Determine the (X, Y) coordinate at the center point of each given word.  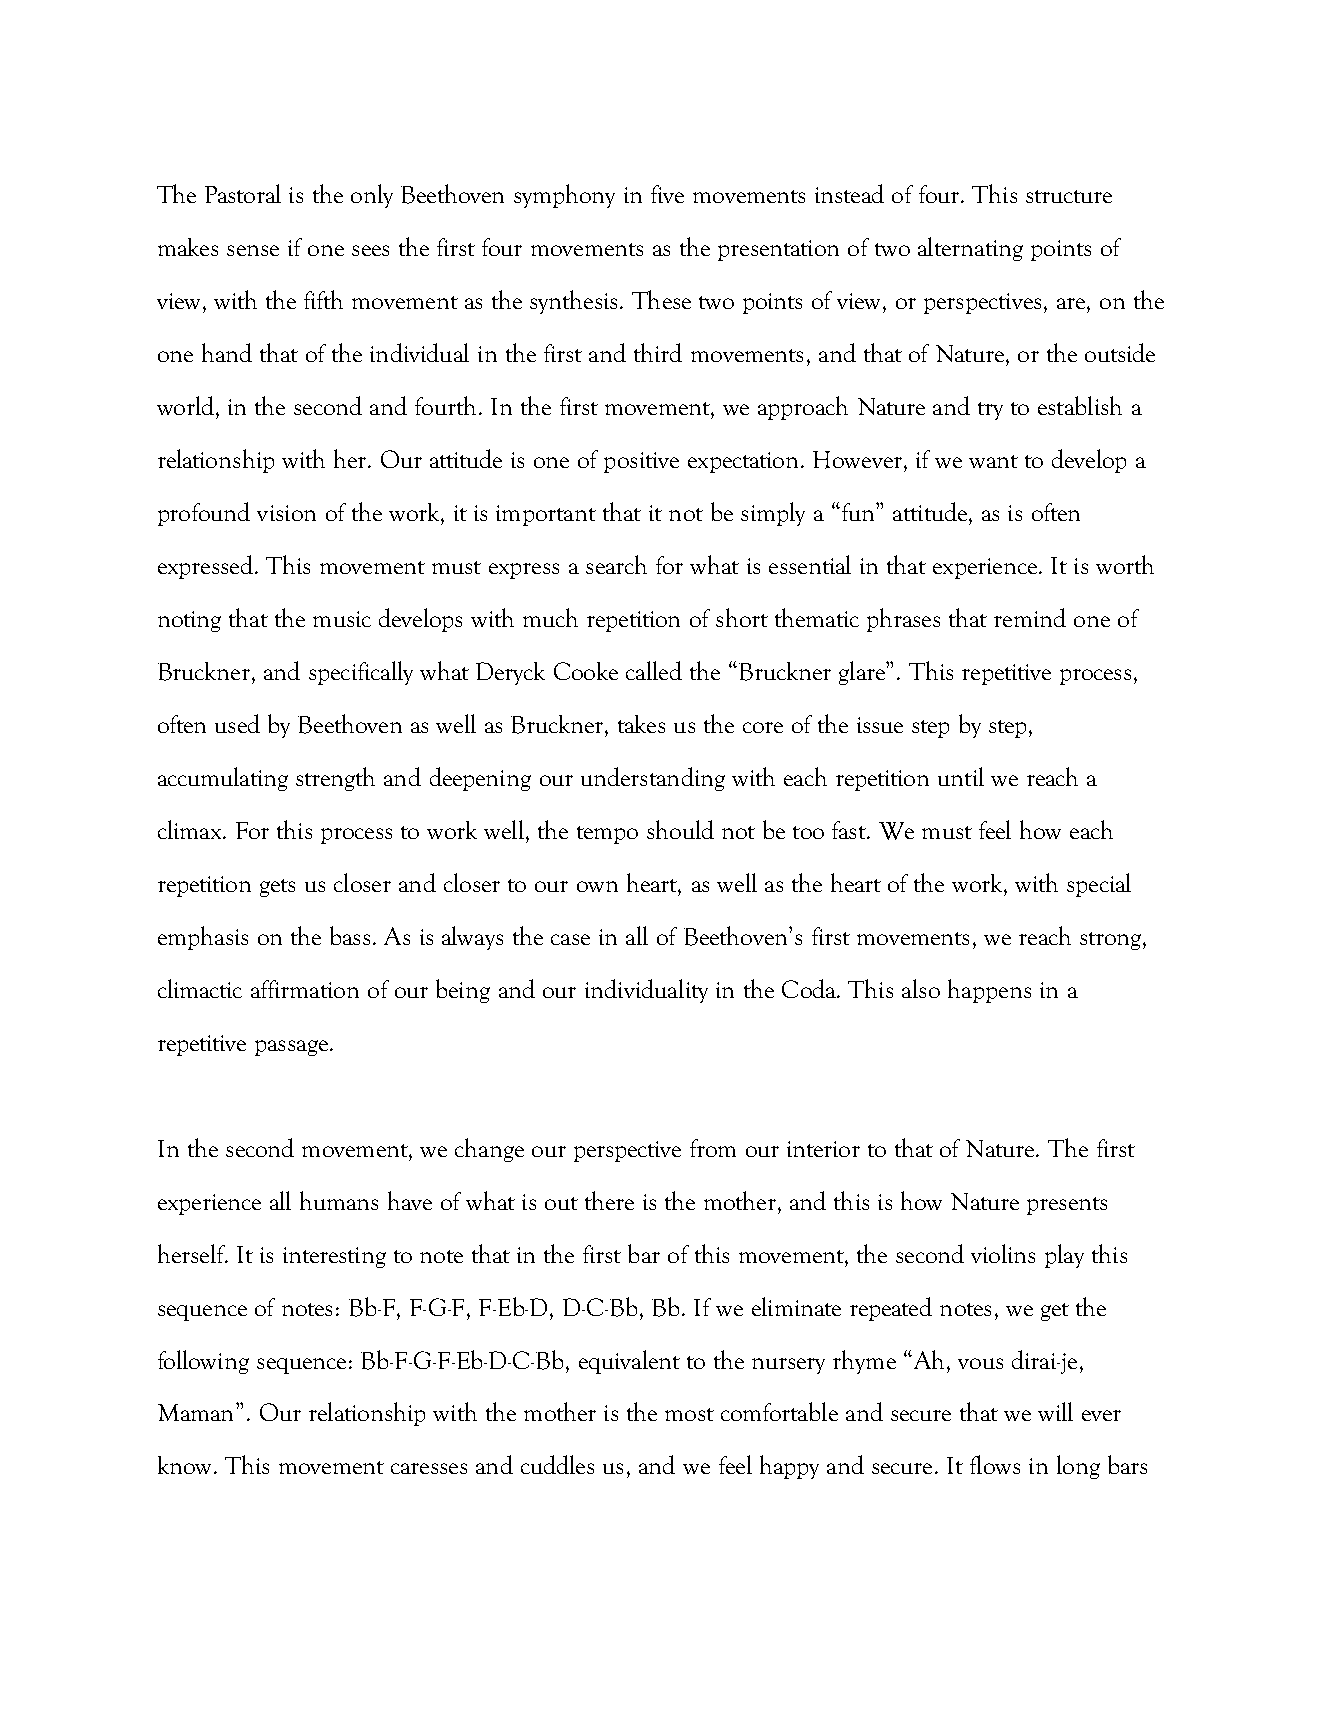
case (570, 939)
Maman (197, 1412)
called (654, 670)
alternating (970, 249)
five (667, 194)
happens (989, 991)
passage (291, 1048)
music (342, 619)
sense (253, 250)
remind (1030, 617)
